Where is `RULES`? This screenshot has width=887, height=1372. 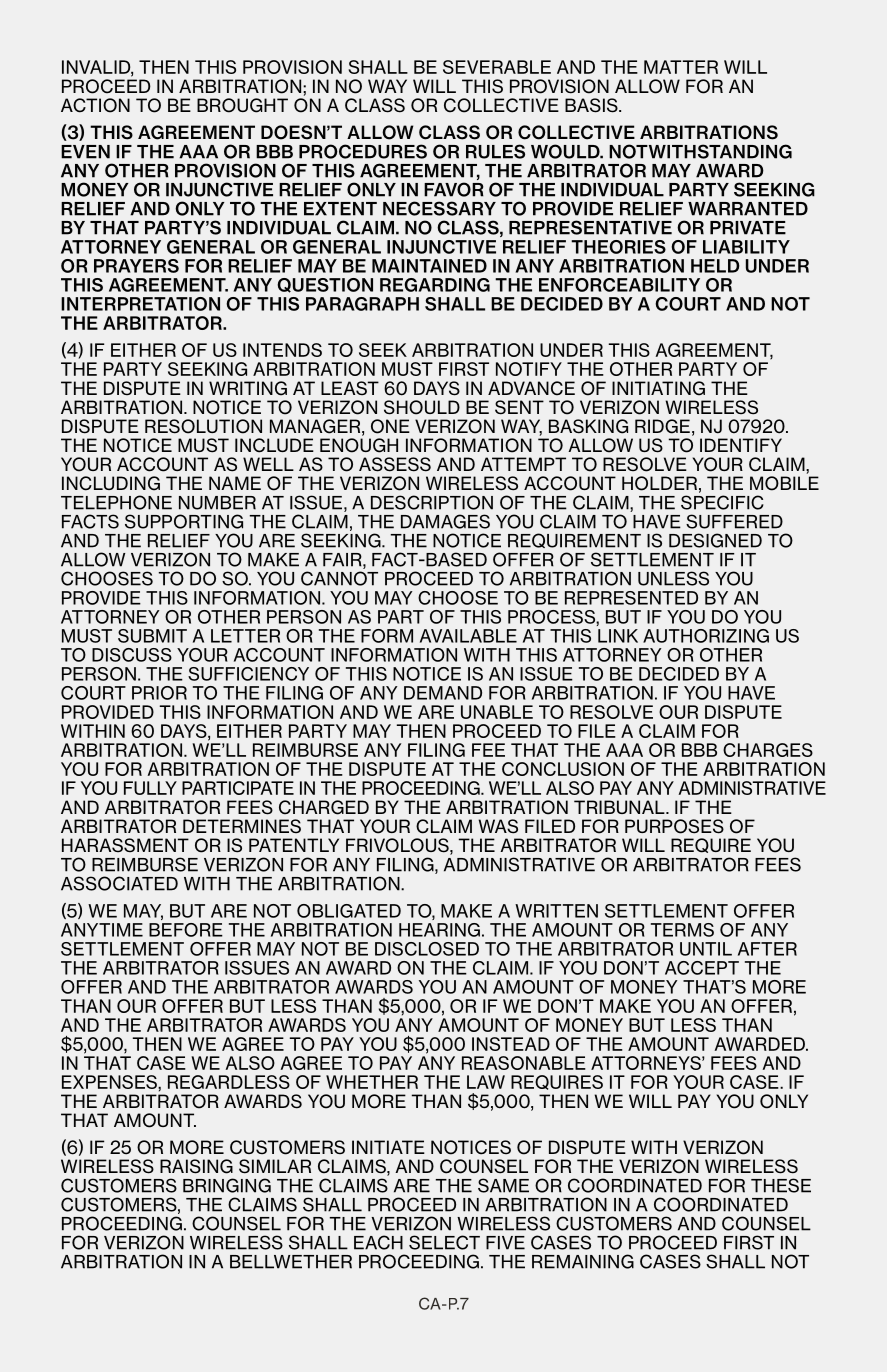
RULES is located at coordinates (495, 151).
